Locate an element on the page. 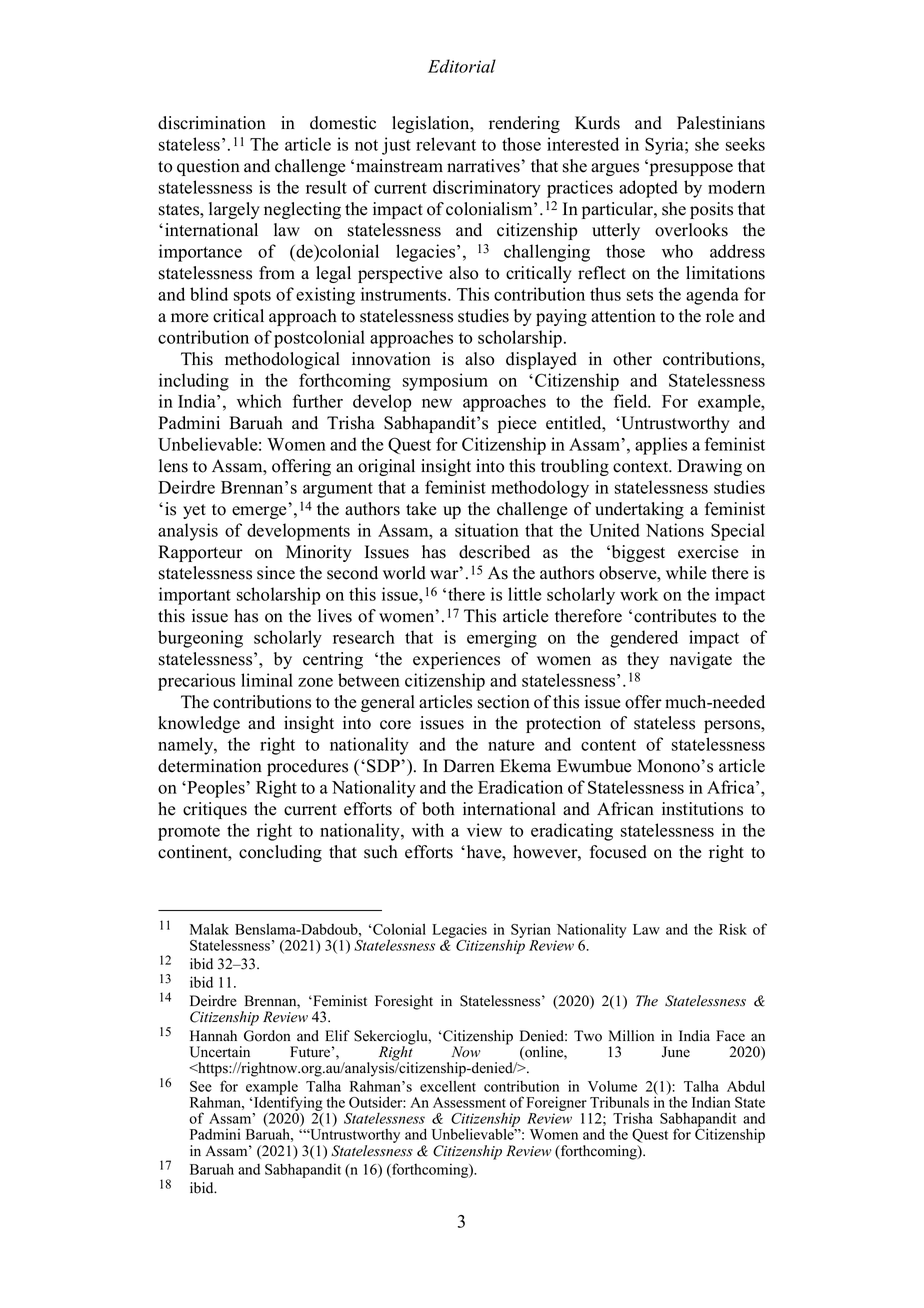 This document has height=1308, width=924. since is located at coordinates (276, 573).
